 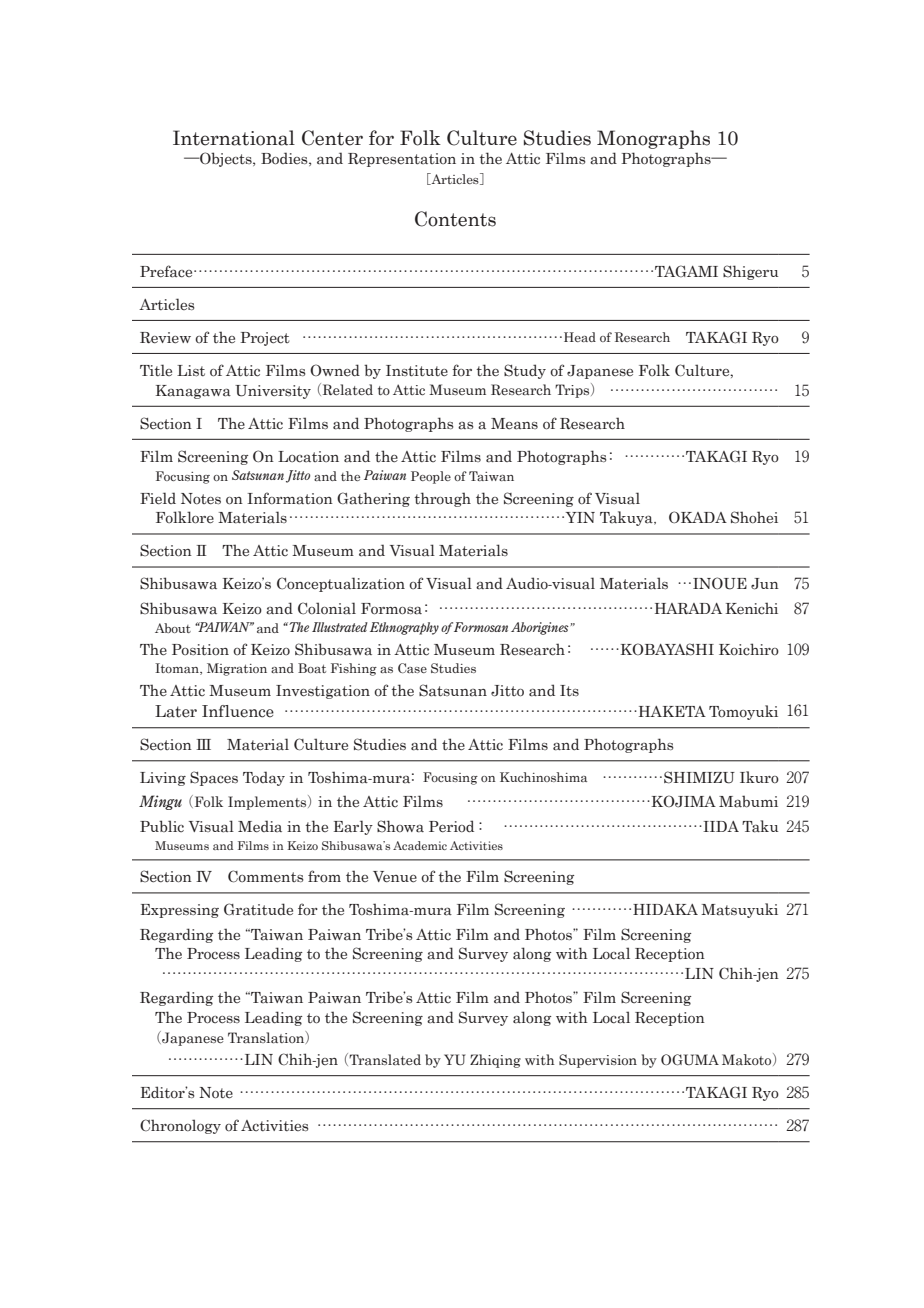 What do you see at coordinates (180, 1126) in the screenshot?
I see `Chronology` at bounding box center [180, 1126].
